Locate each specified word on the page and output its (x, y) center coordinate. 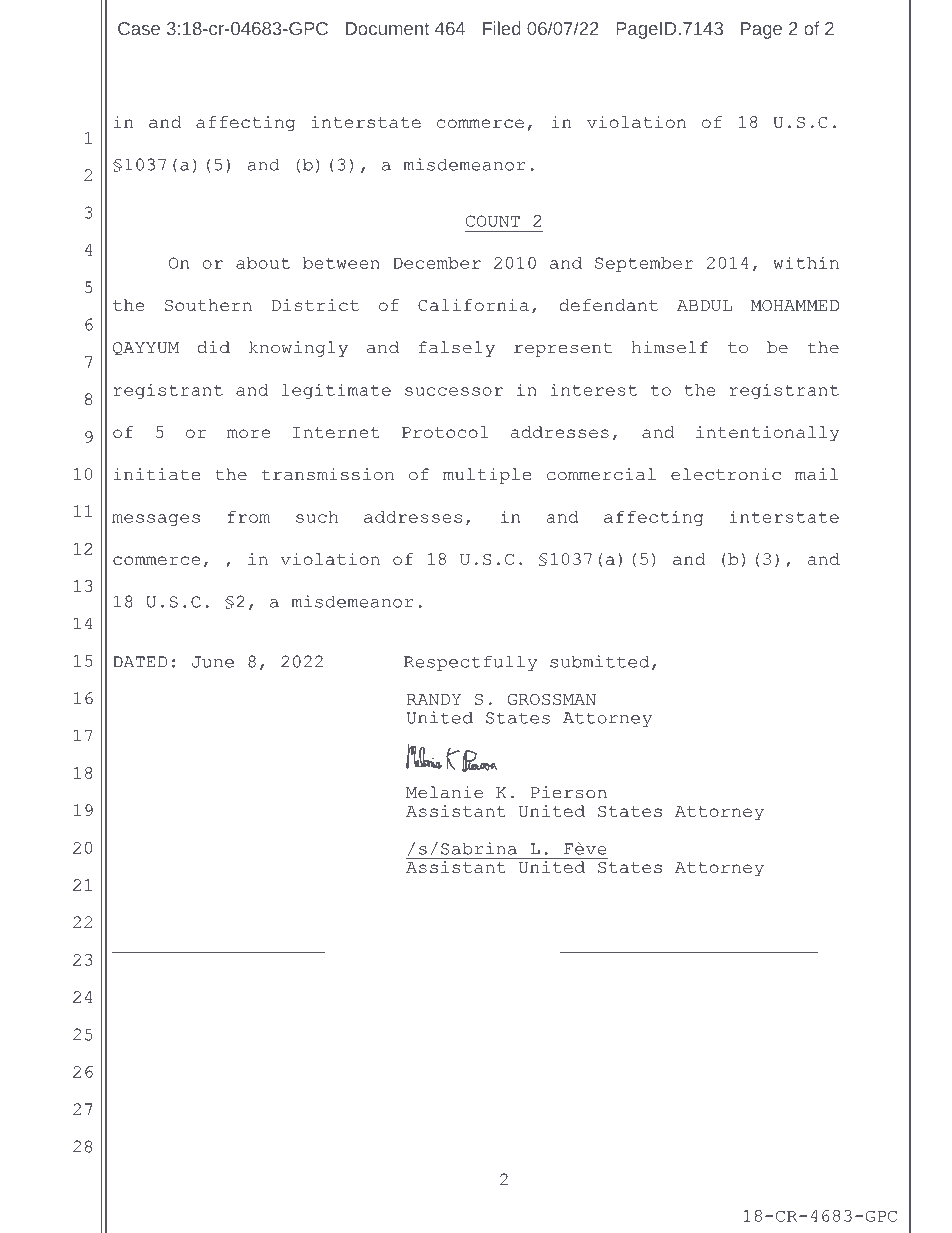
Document (387, 28)
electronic (726, 474)
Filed (502, 28)
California (473, 305)
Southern (208, 305)
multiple (487, 476)
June (213, 662)
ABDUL (704, 305)
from (248, 517)
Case (139, 28)
